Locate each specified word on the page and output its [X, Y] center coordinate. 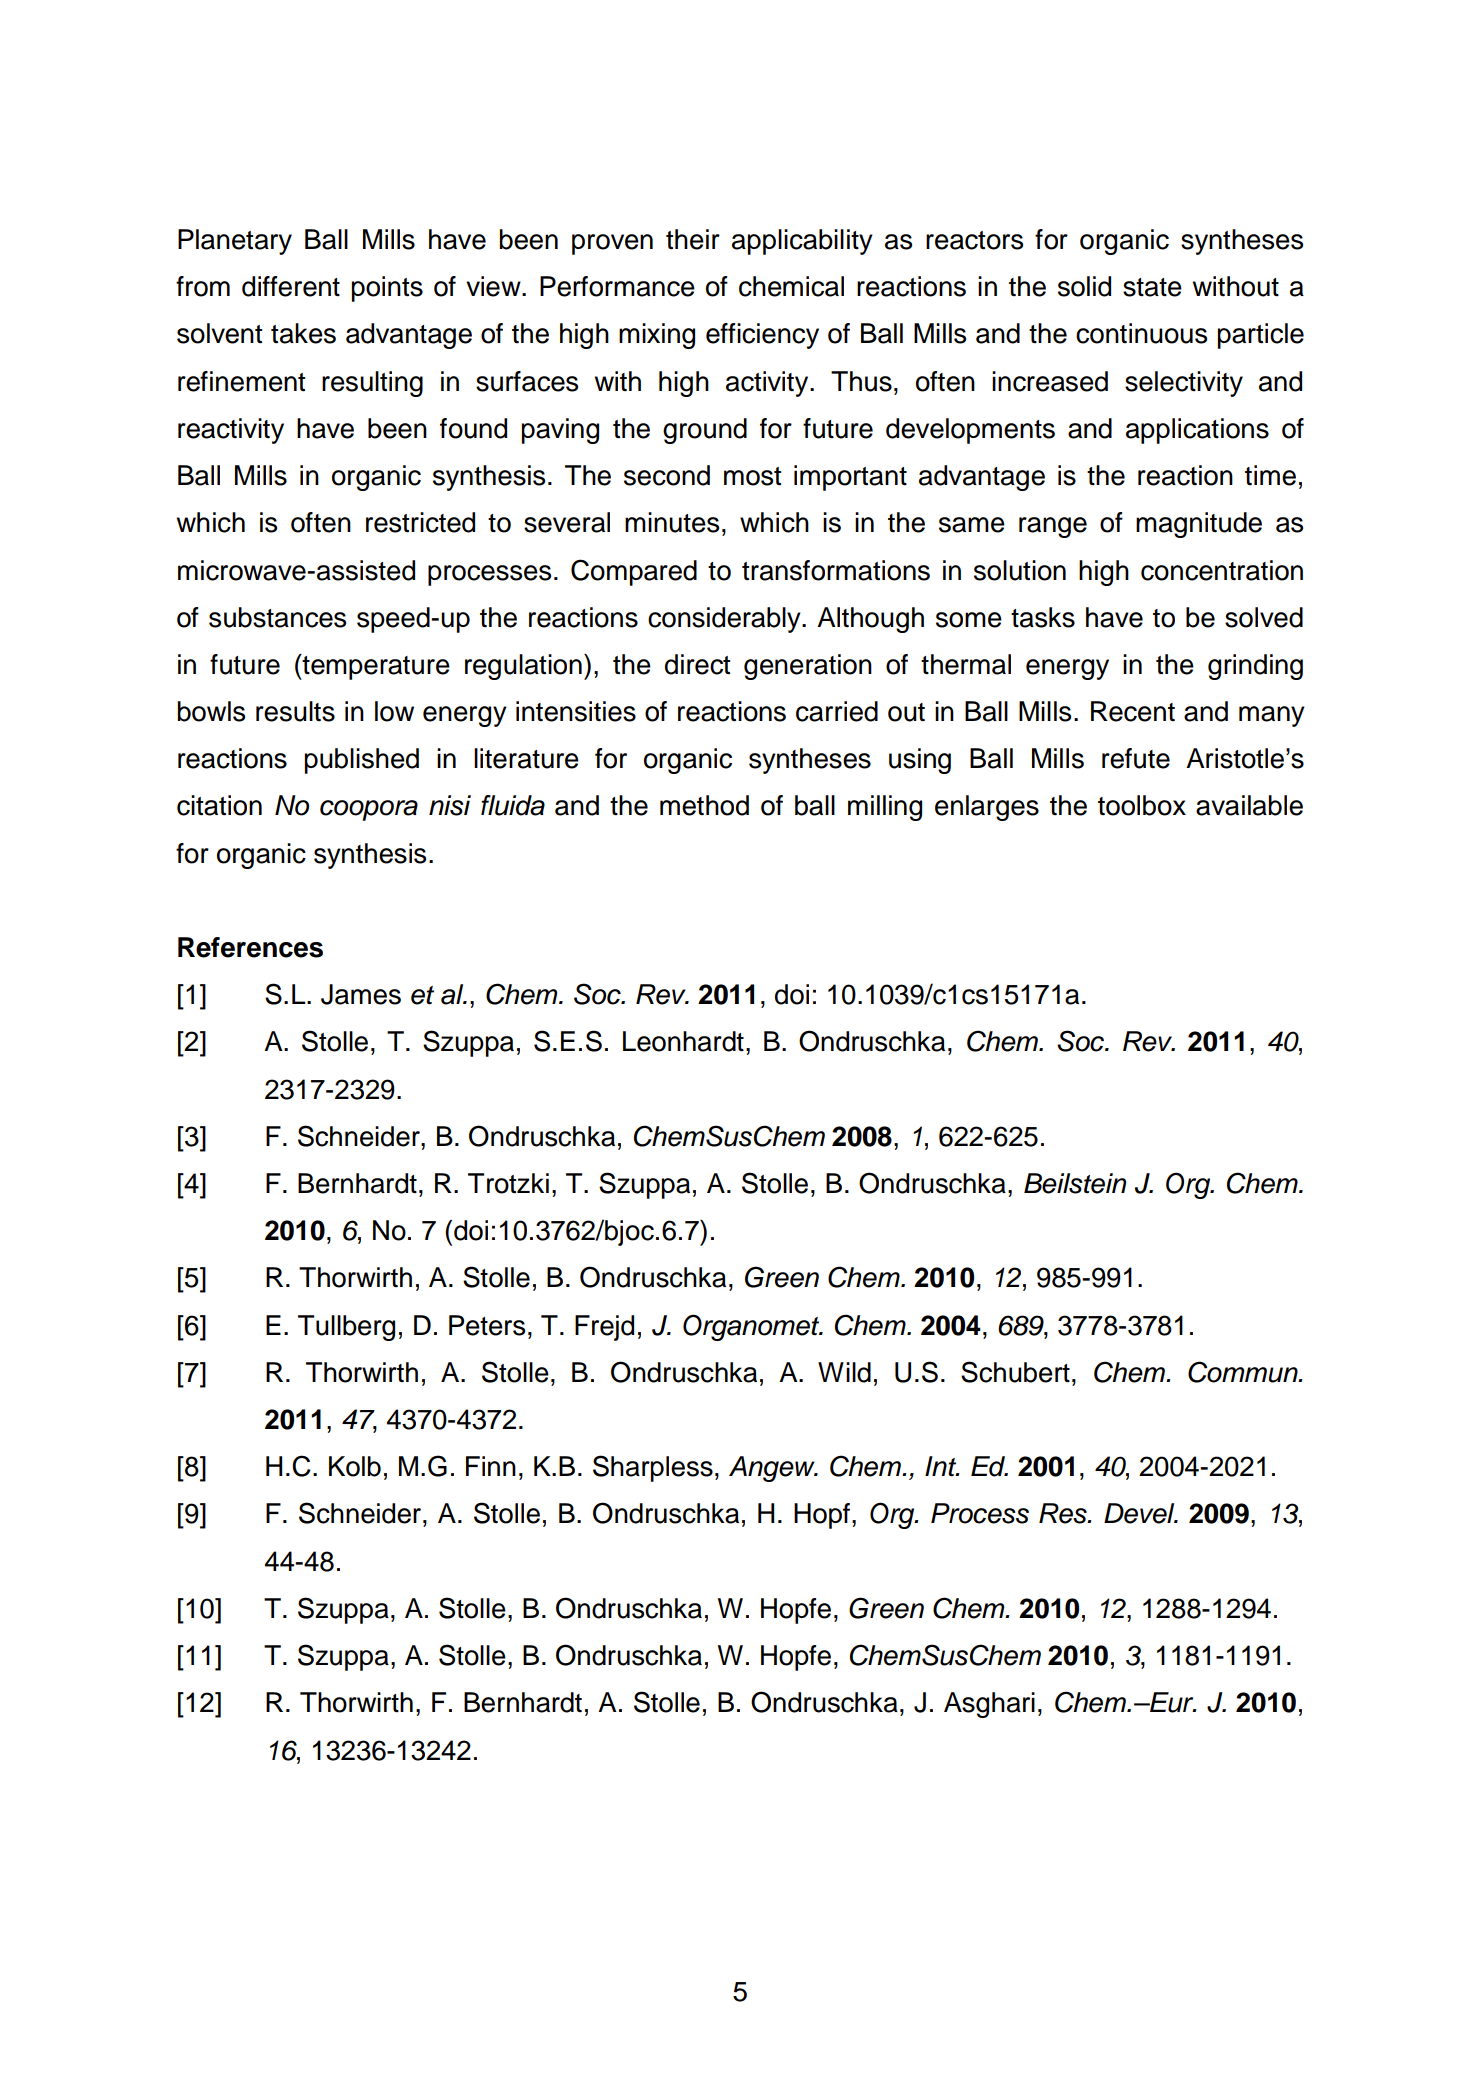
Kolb [355, 1466]
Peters [487, 1325]
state [1152, 287]
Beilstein [1075, 1183]
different [291, 286]
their [693, 239]
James [361, 994]
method [704, 805]
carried [837, 711]
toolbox [1142, 805]
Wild [844, 1372]
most [752, 476]
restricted [420, 522]
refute [1136, 758]
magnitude [1199, 525]
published [362, 761]
